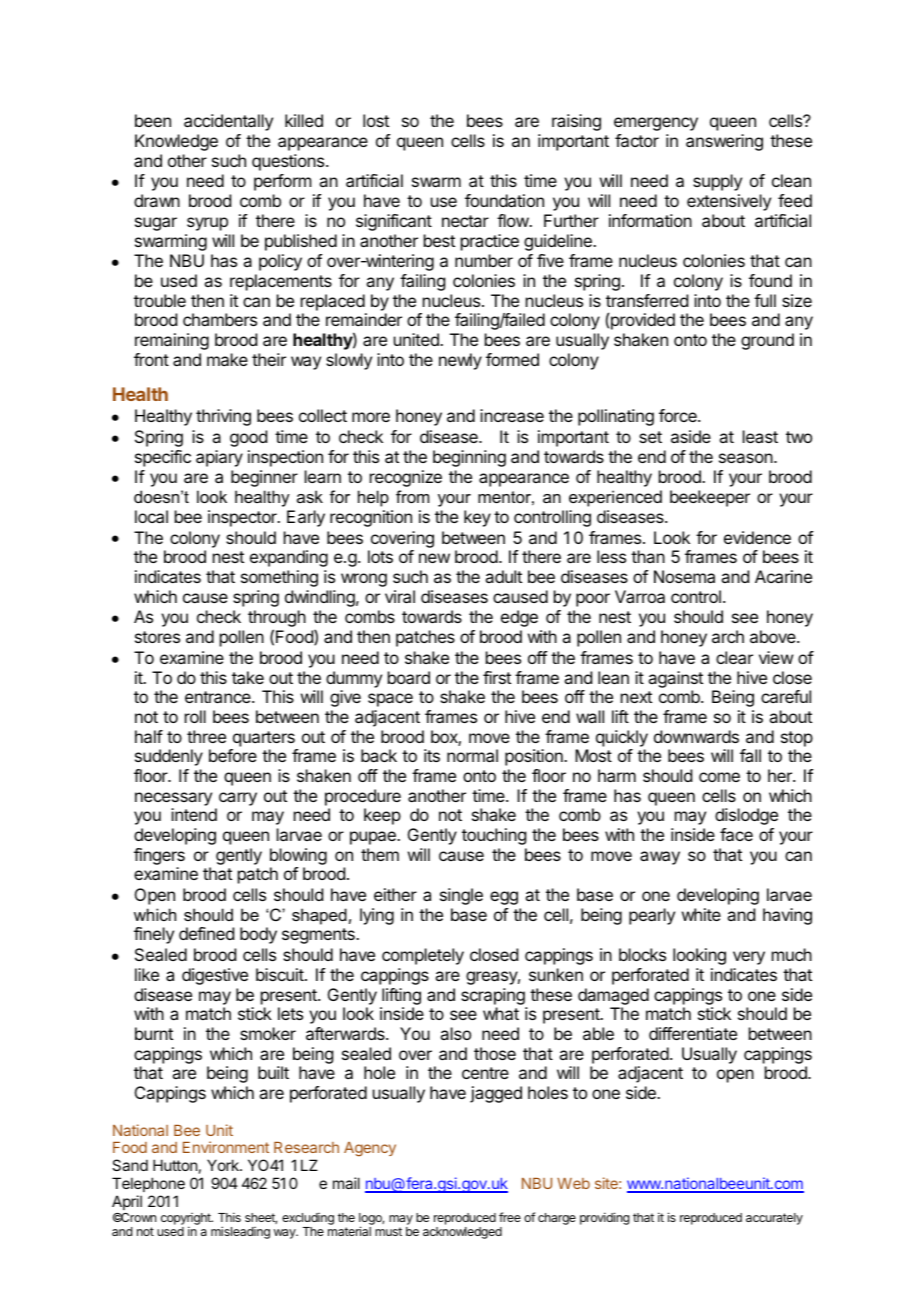 This screenshot has height=1309, width=924. Describe the element at coordinates (465, 221) in the screenshot. I see `nectar` at that location.
